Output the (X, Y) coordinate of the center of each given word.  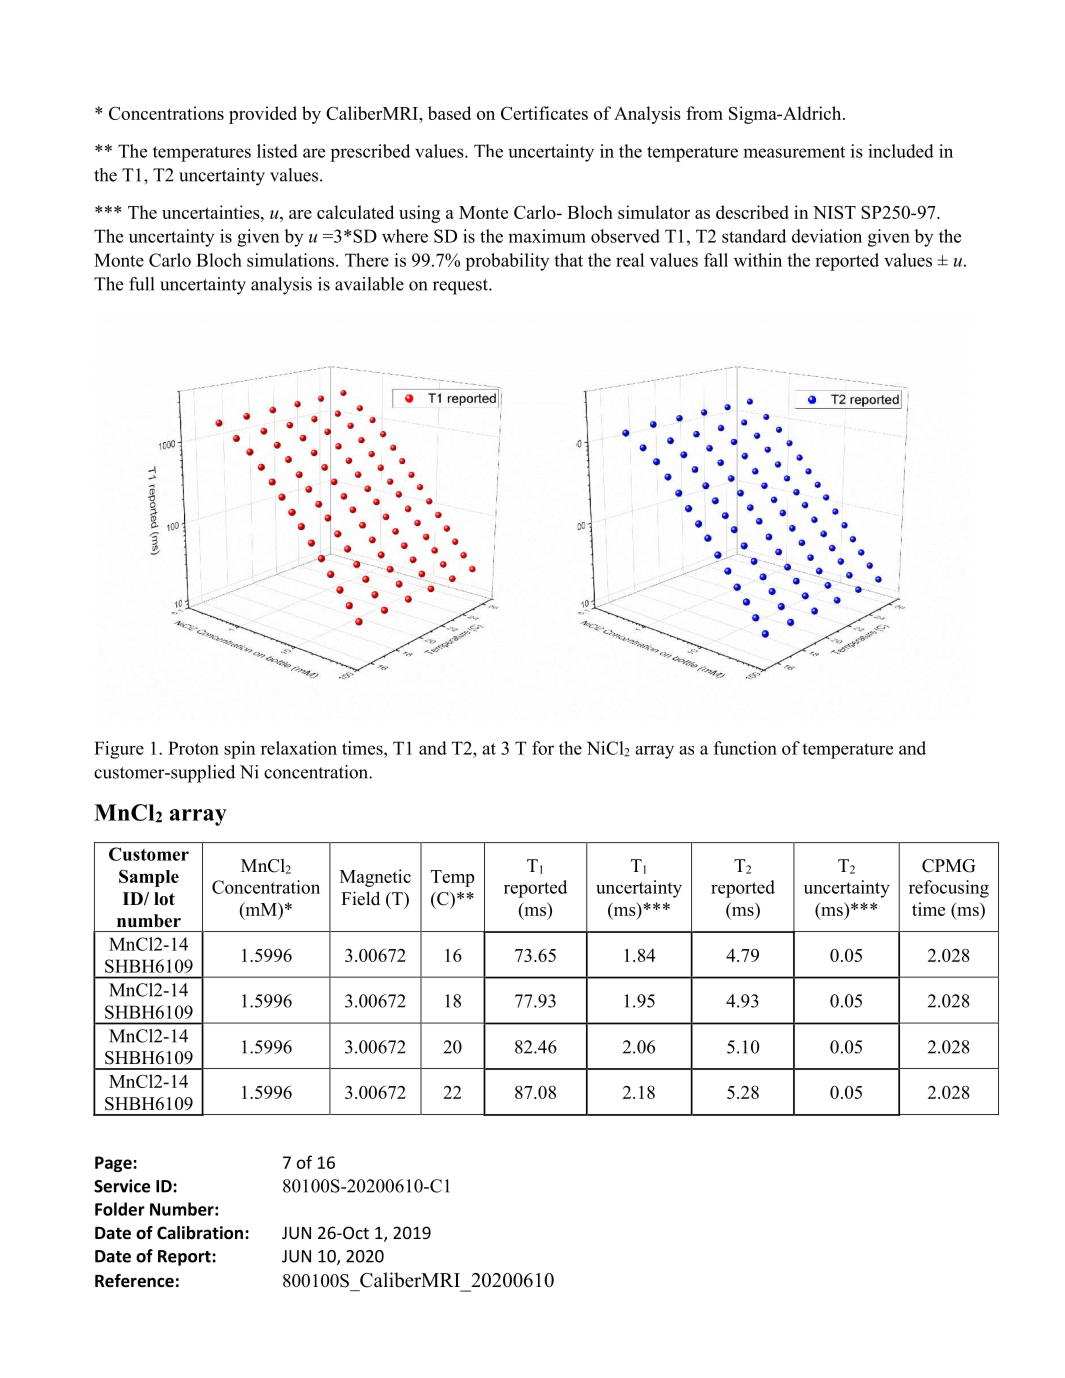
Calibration (201, 1233)
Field (360, 898)
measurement (794, 152)
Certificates (544, 113)
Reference (134, 1281)
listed (277, 151)
